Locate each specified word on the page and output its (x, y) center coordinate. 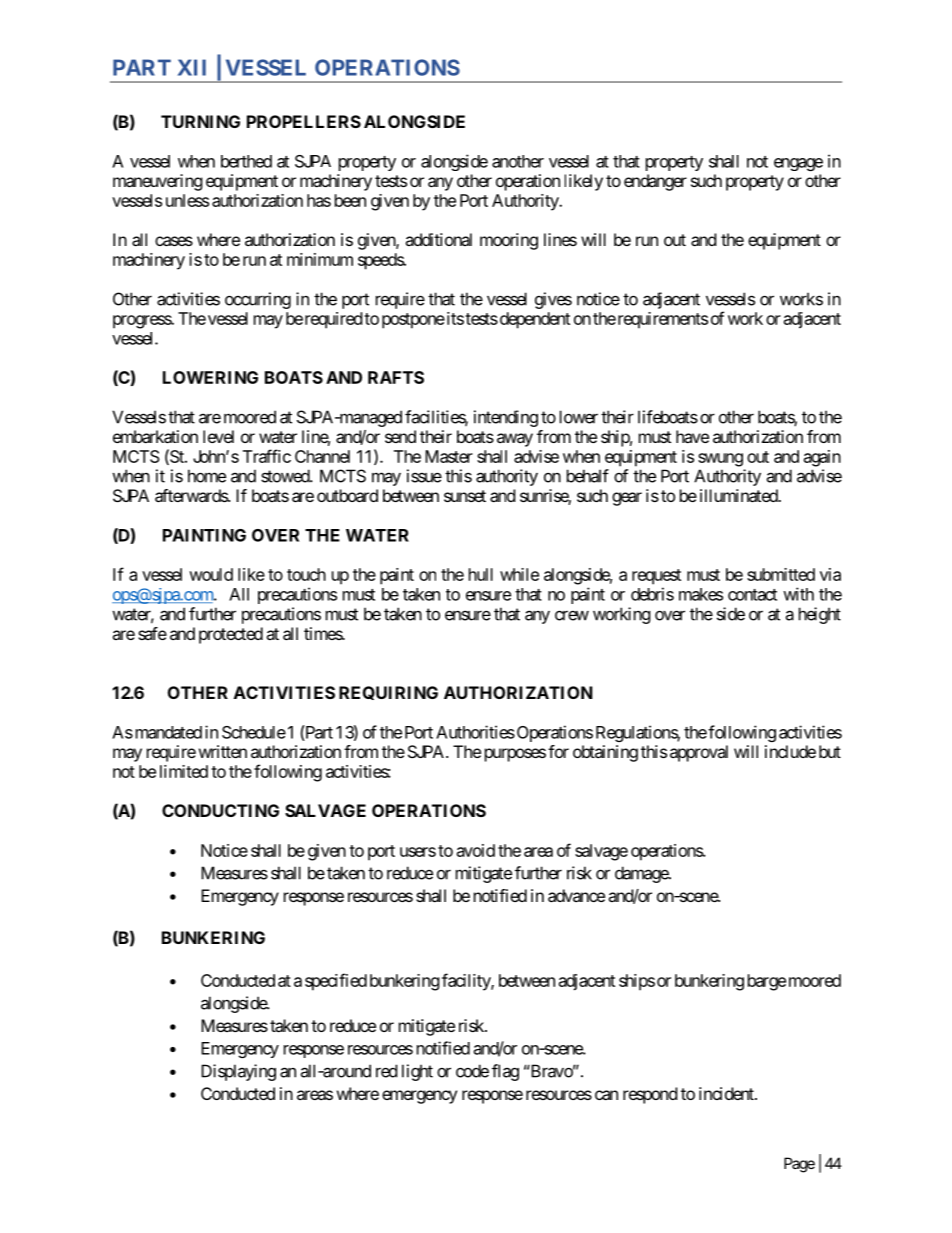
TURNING (200, 121)
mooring (509, 241)
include (790, 751)
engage (798, 164)
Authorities (475, 732)
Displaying (238, 1072)
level (218, 436)
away (515, 440)
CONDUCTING (220, 810)
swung (720, 460)
